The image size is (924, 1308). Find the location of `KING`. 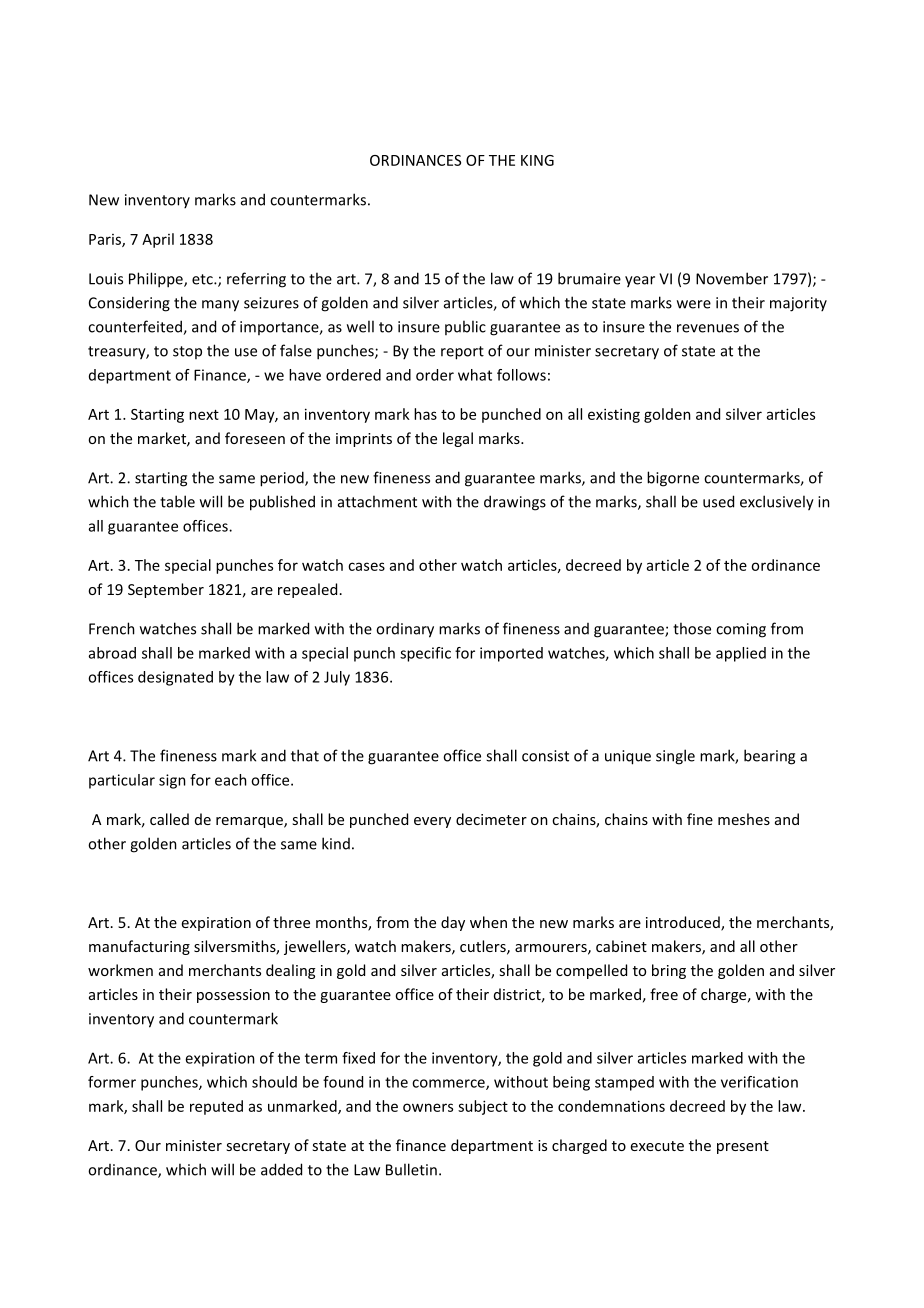

KING is located at coordinates (537, 160).
